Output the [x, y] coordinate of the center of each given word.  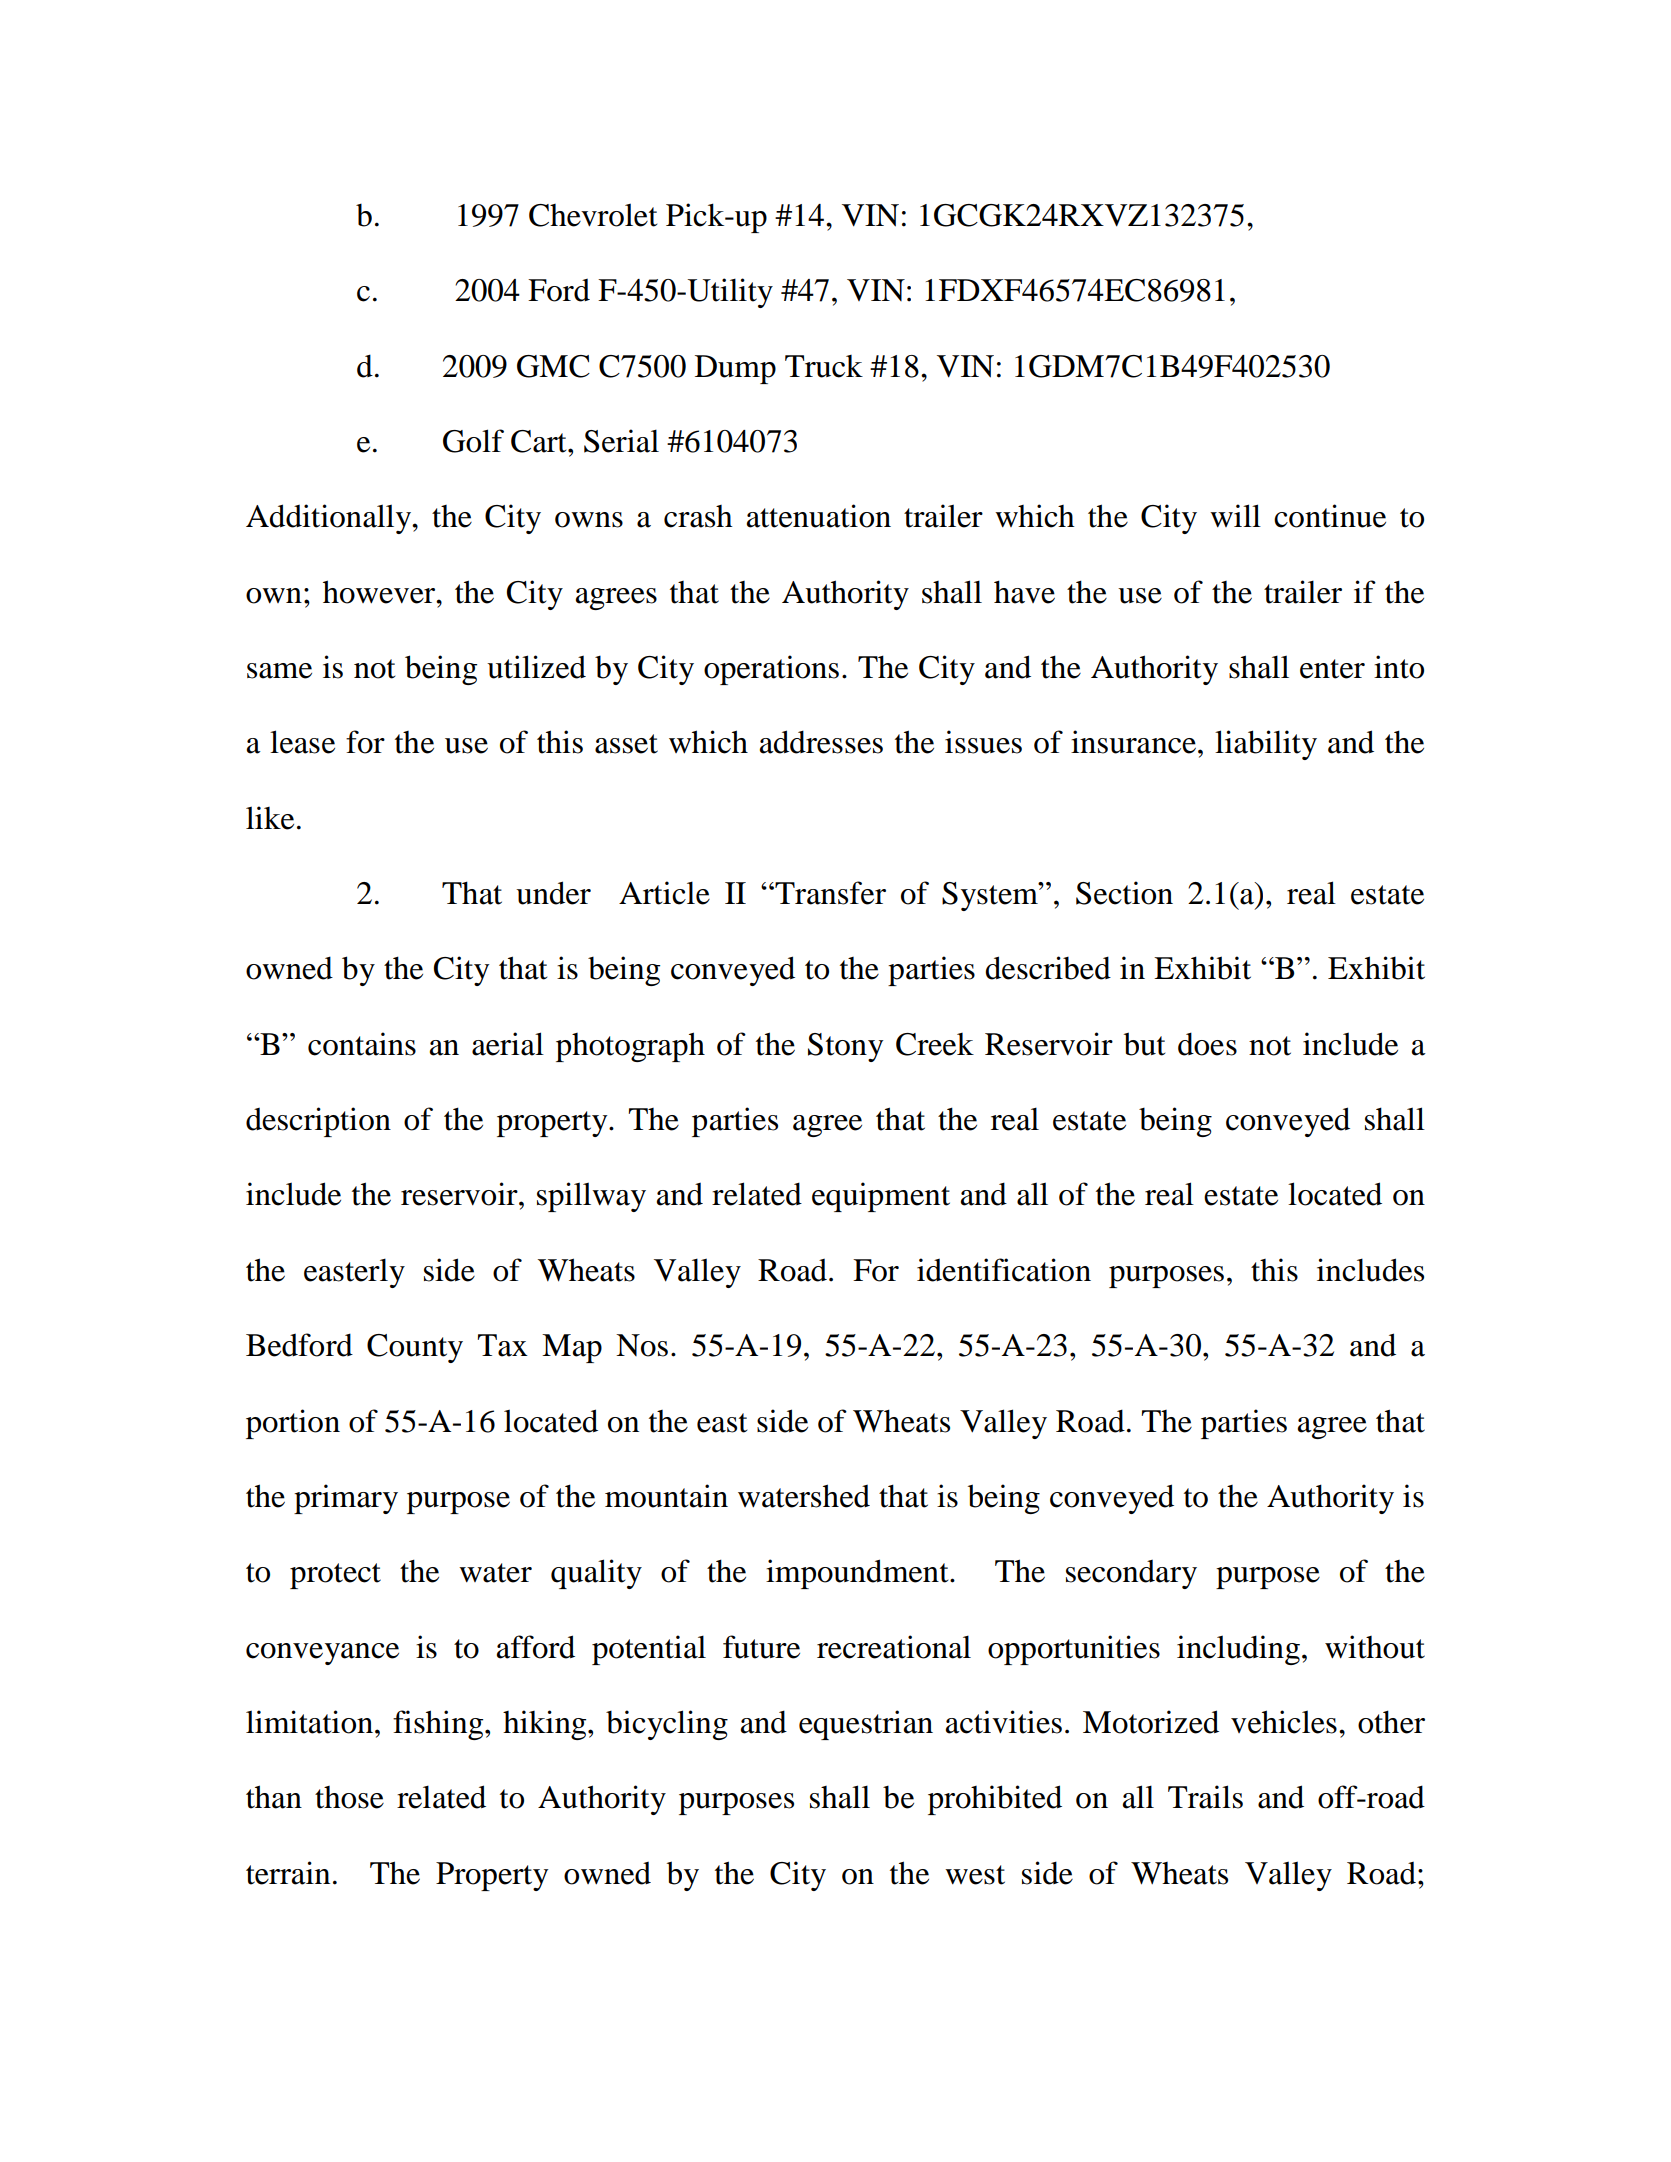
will [1235, 516]
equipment [881, 1197]
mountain [666, 1496]
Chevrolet [593, 215]
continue [1330, 516]
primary [346, 1499]
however [380, 592]
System [991, 896]
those [349, 1797]
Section [1124, 893]
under [553, 893]
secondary [1131, 1574]
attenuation [819, 516]
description [318, 1122]
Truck [824, 366]
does [1207, 1044]
